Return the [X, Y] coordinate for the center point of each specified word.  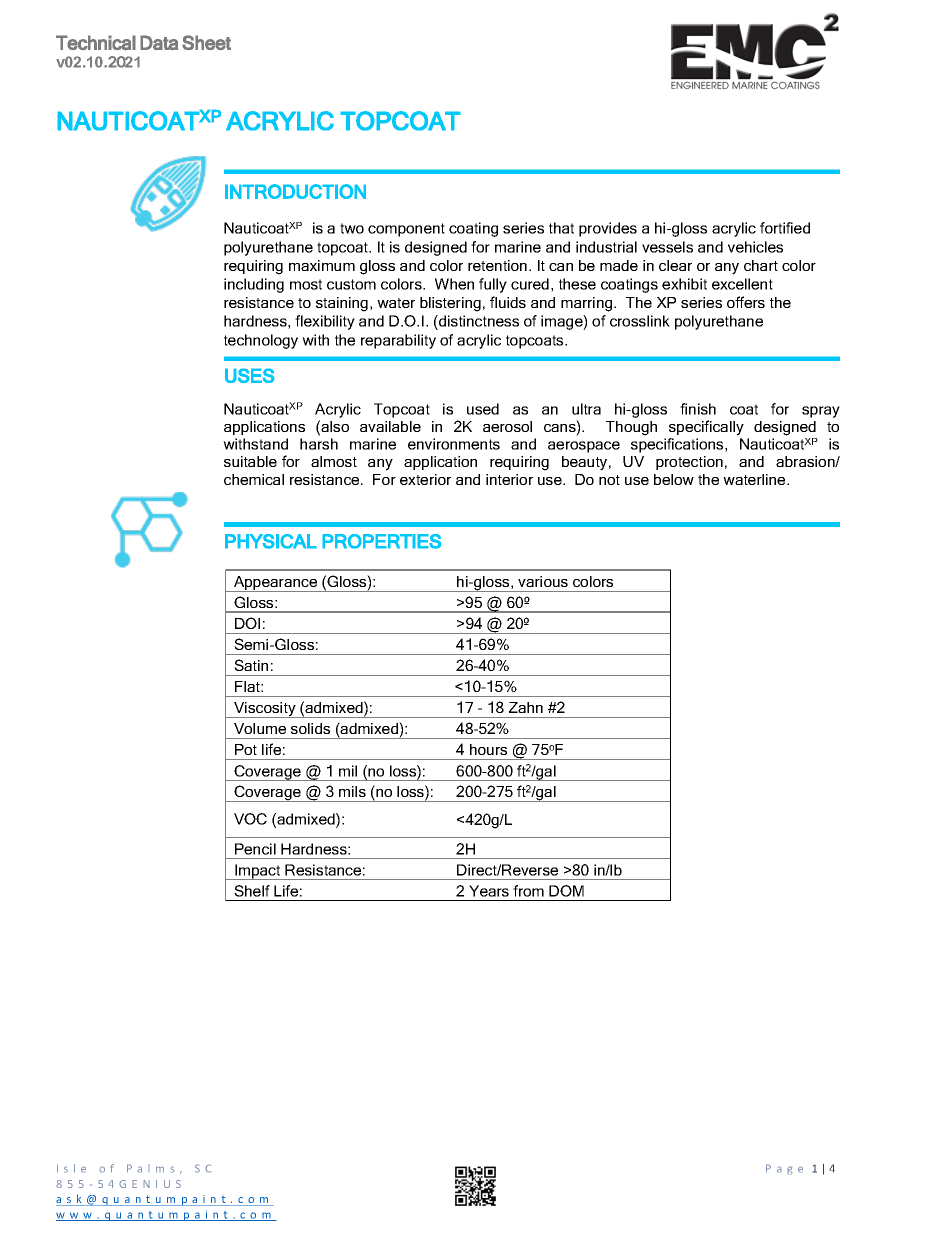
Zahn [526, 707]
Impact [258, 872]
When [454, 284]
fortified [785, 228]
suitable [250, 461]
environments [454, 444]
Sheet [206, 42]
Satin [251, 665]
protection [689, 463]
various [543, 581]
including [254, 285]
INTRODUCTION [295, 191]
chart [761, 265]
